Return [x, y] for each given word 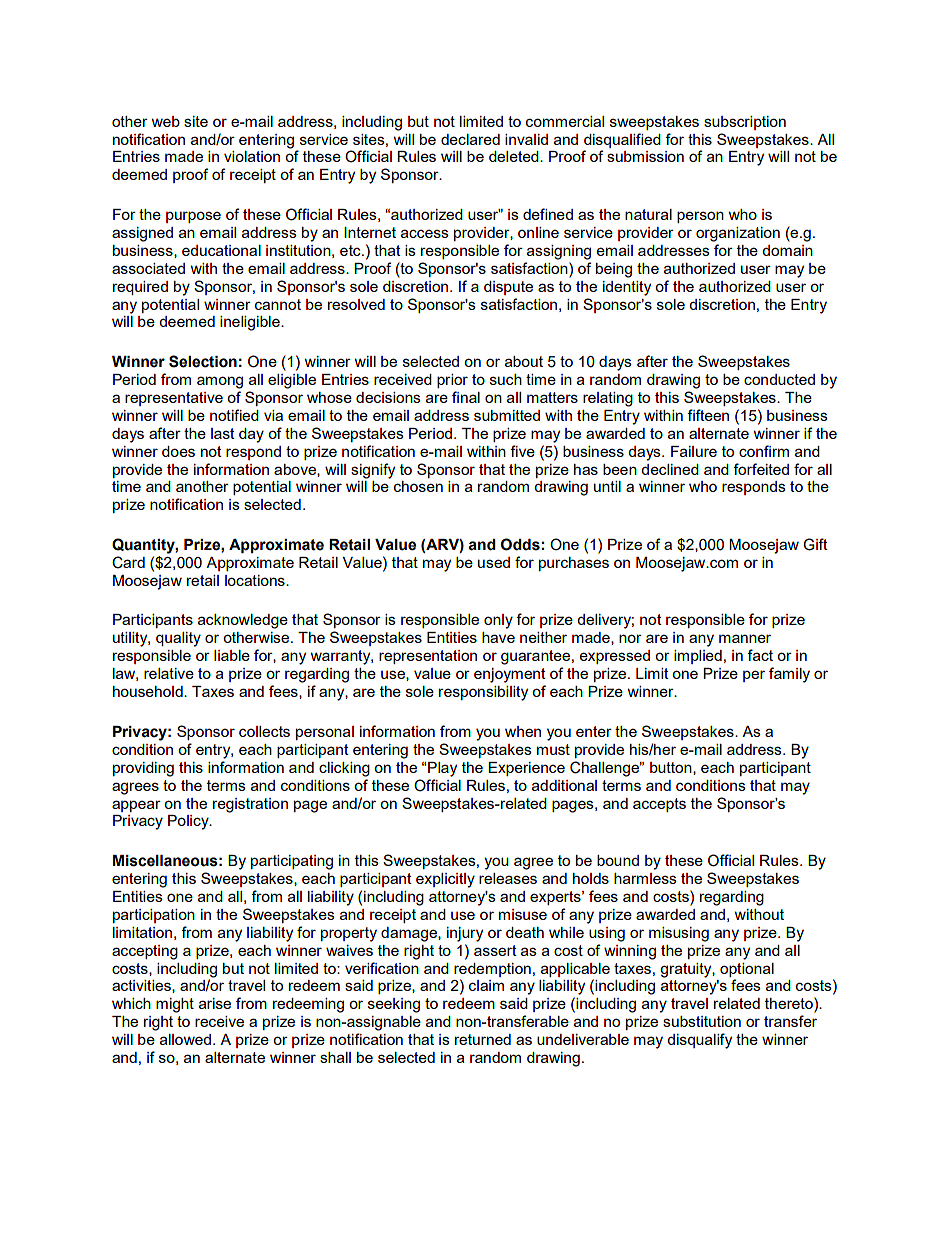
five [522, 451]
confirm [764, 451]
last [223, 433]
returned [483, 1039]
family [789, 675]
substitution [702, 1021]
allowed [185, 1039]
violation [252, 156]
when [523, 731]
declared [470, 139]
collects [264, 731]
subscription [745, 123]
